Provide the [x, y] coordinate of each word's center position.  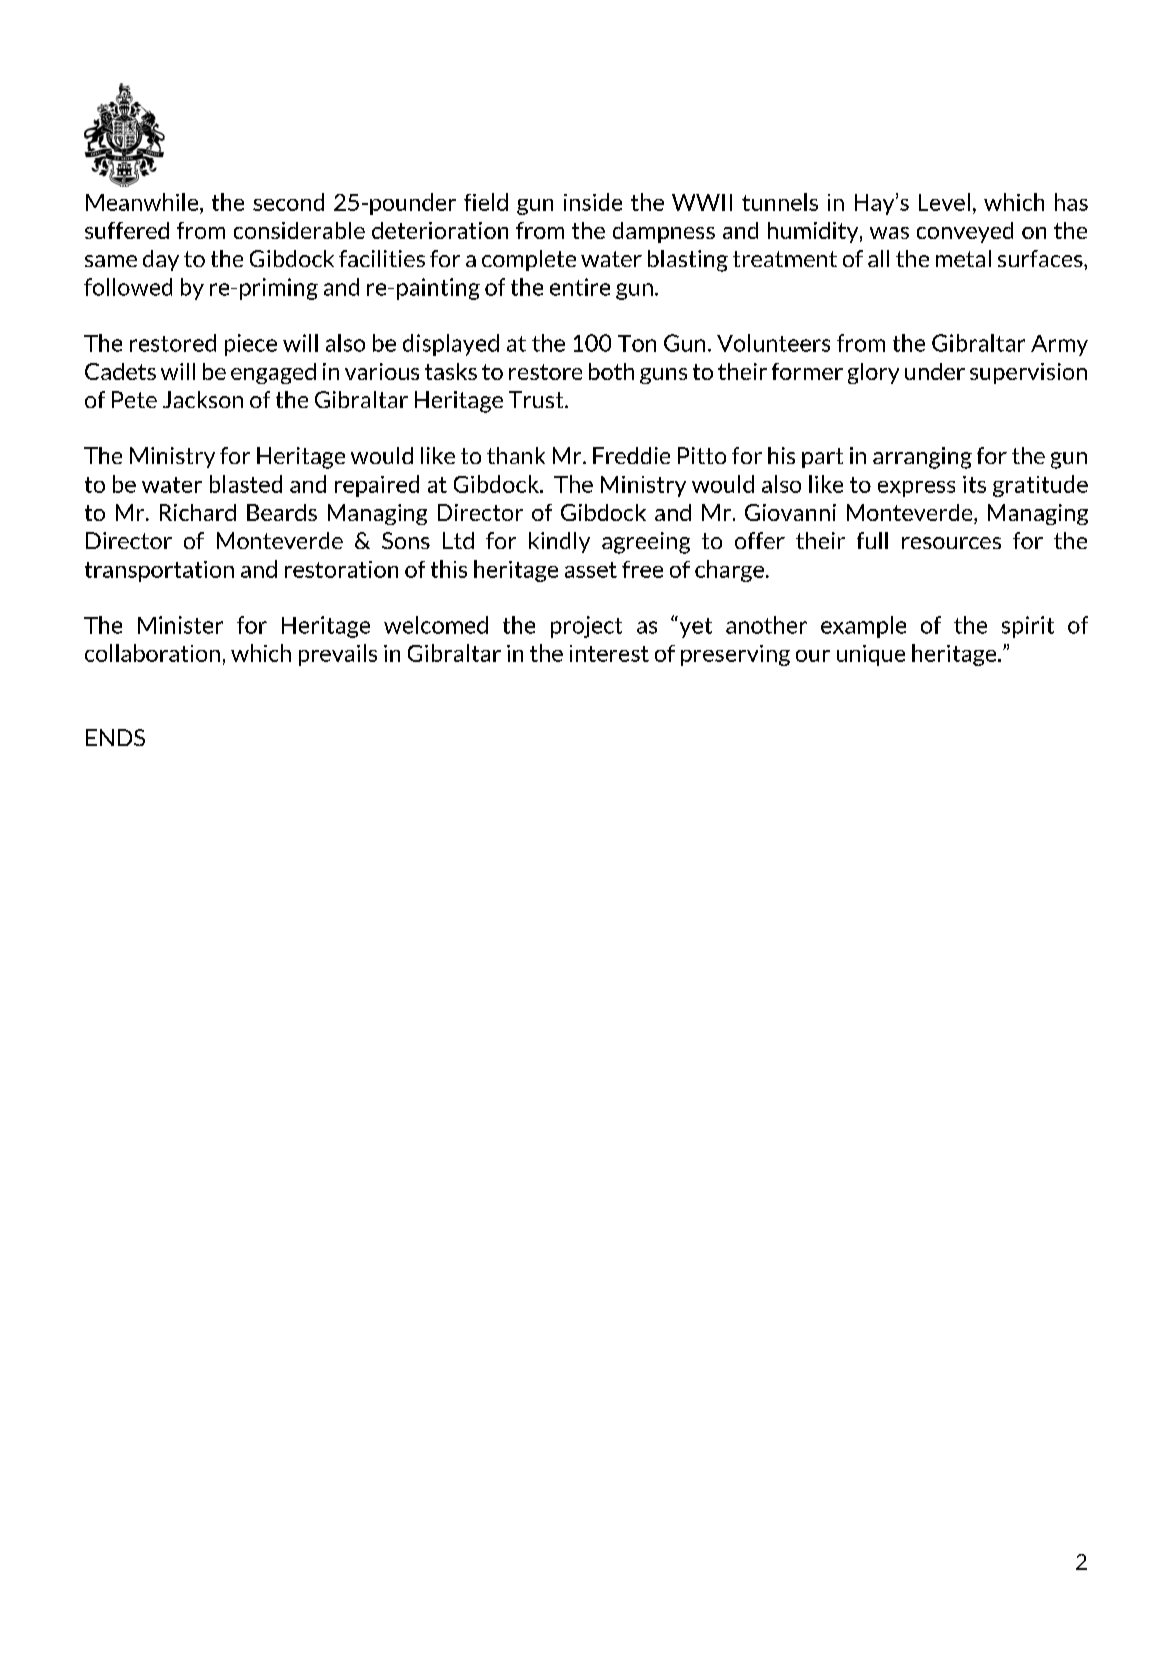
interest [609, 653]
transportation [159, 571]
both [611, 371]
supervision [1028, 373]
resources [951, 543]
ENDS [115, 737]
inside [593, 202]
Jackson [203, 399]
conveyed [965, 232]
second [288, 202]
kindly [559, 542]
